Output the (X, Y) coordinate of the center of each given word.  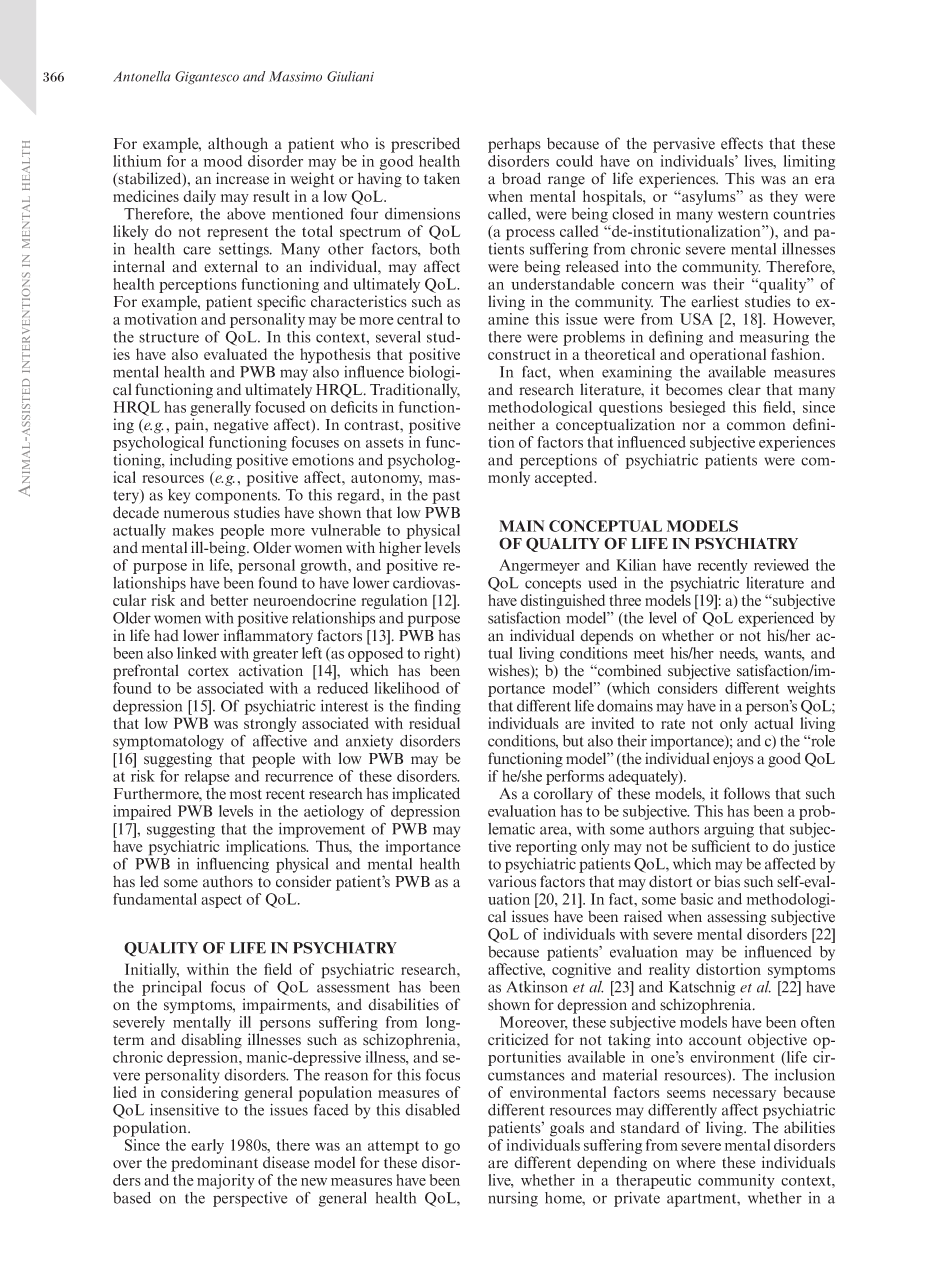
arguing (729, 830)
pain (191, 426)
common (756, 426)
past (446, 497)
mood (223, 161)
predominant (214, 1164)
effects (742, 143)
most (246, 794)
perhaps (514, 145)
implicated (426, 795)
